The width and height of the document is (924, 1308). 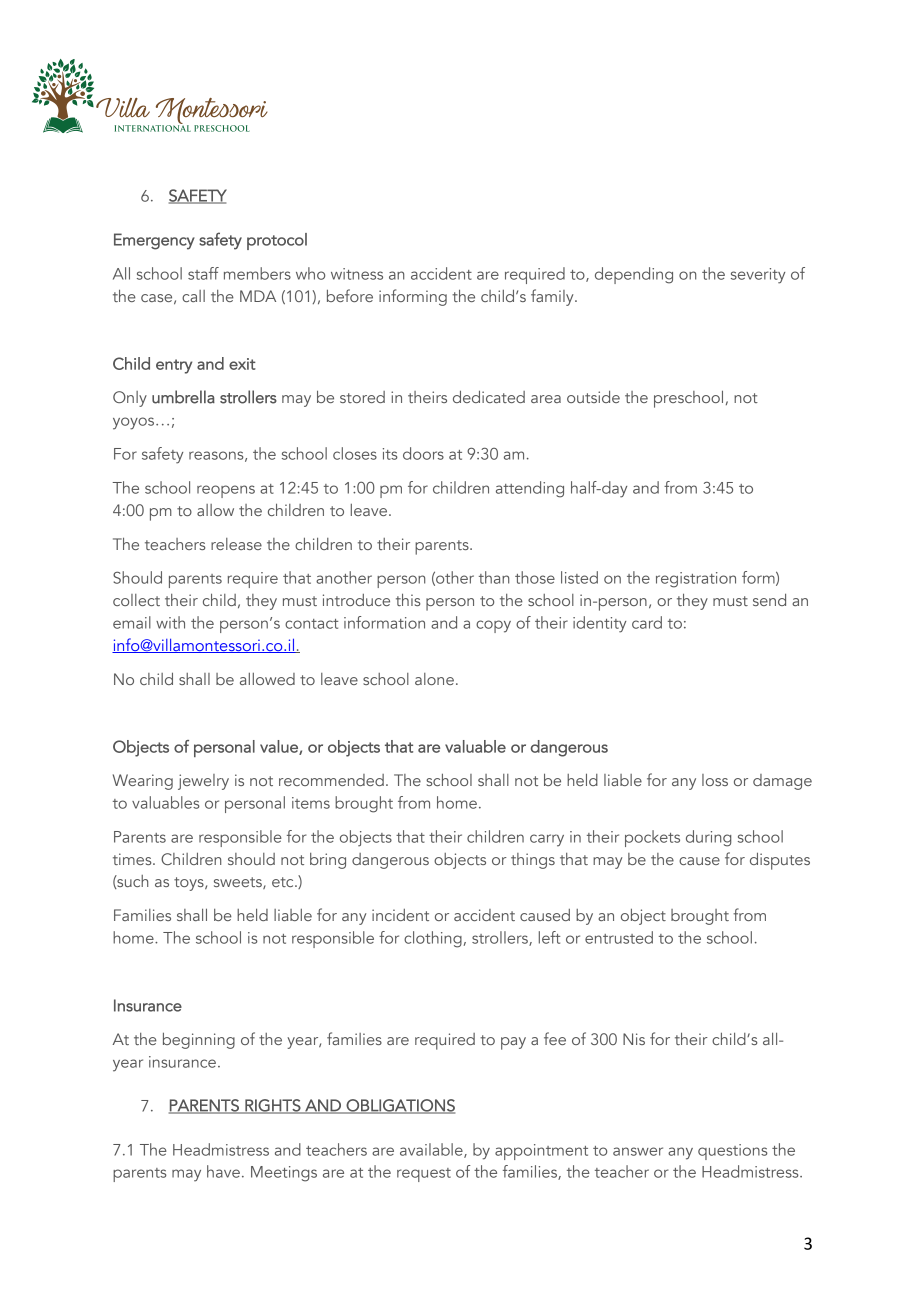 What do you see at coordinates (715, 780) in the document?
I see `loss` at bounding box center [715, 780].
